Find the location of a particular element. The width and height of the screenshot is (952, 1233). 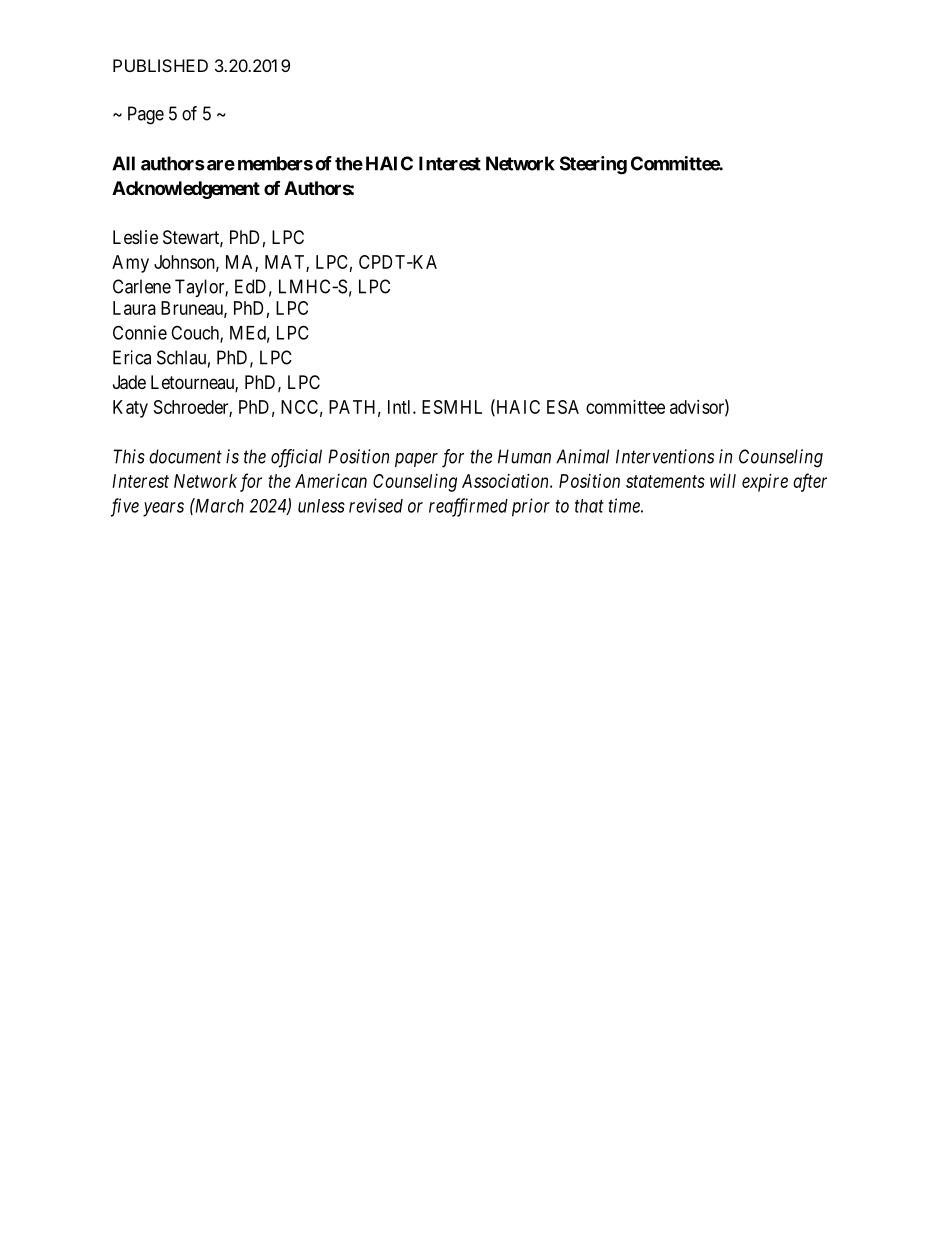

years is located at coordinates (163, 509).
